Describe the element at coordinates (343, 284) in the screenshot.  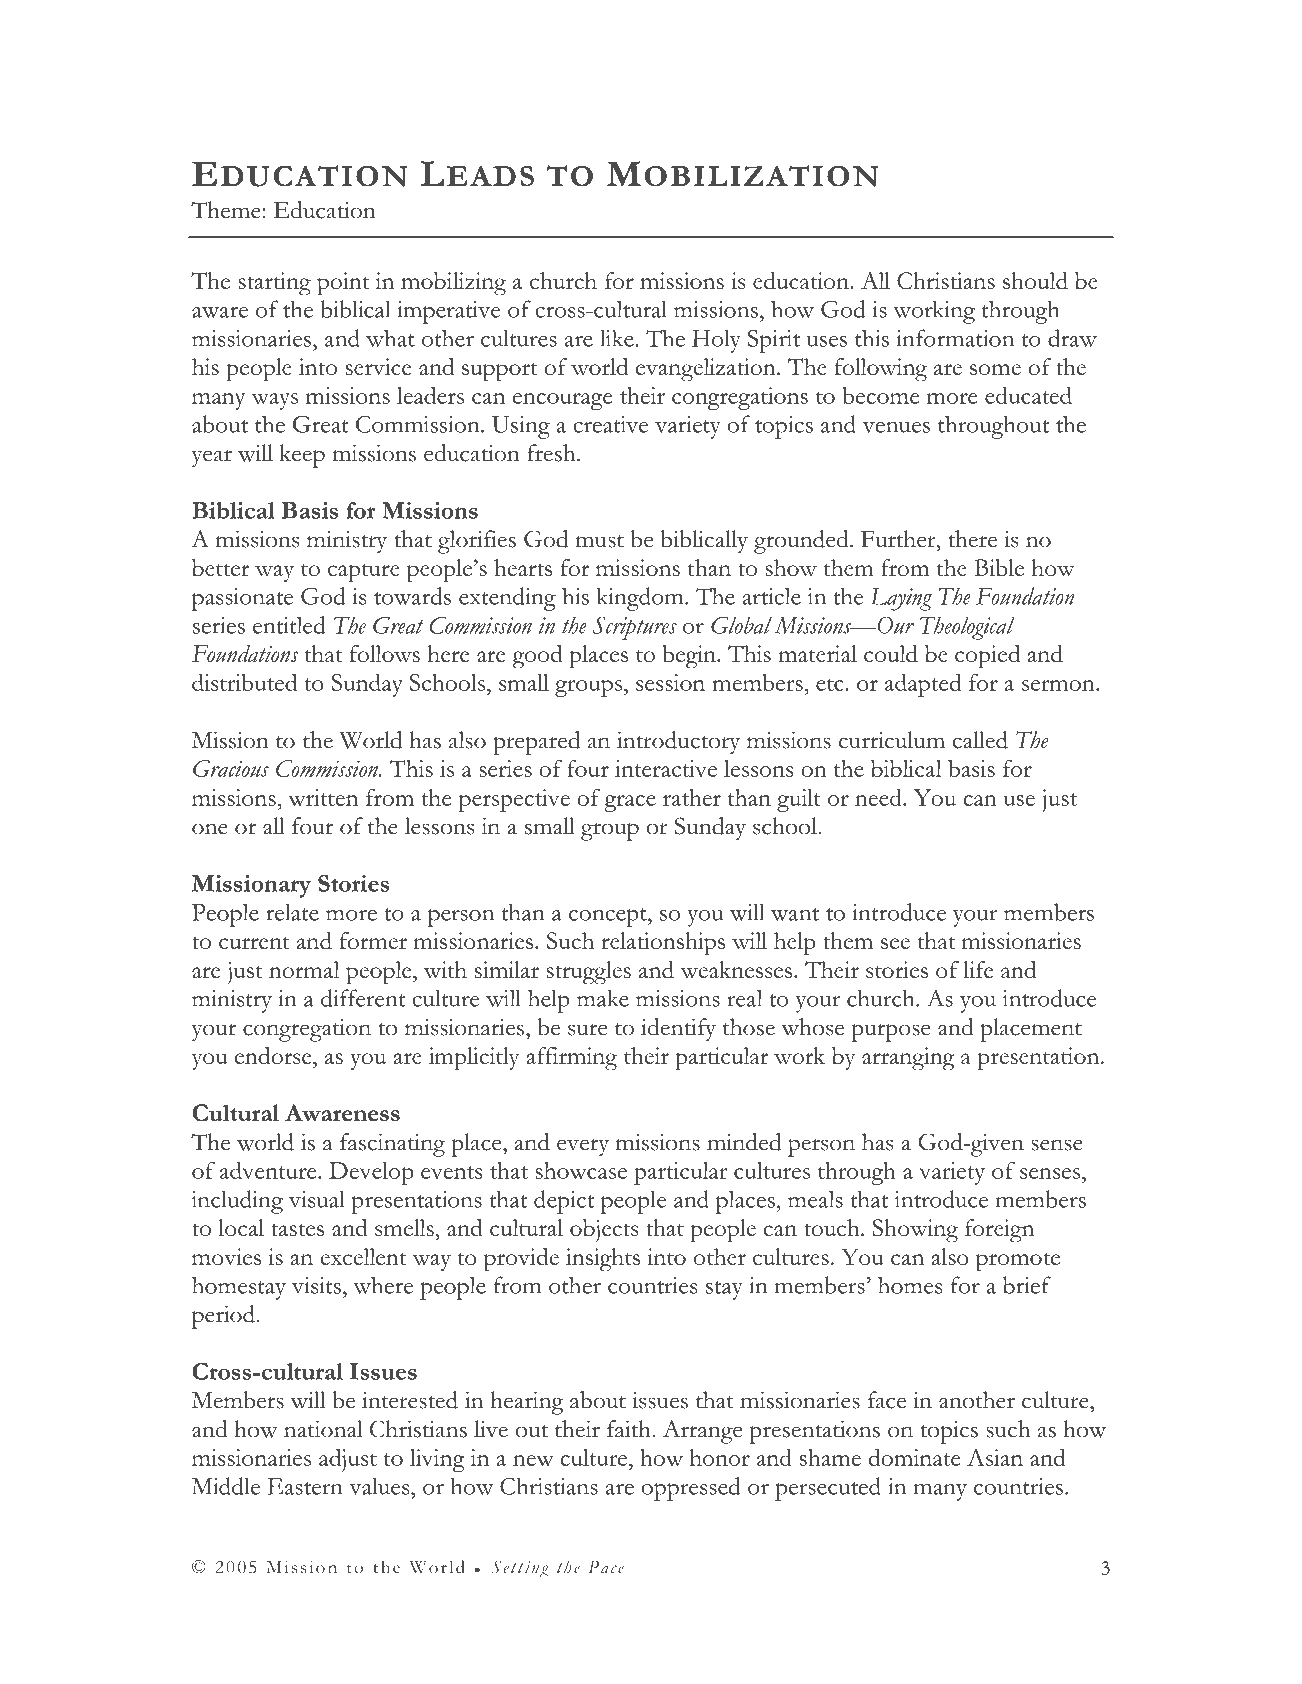
I see `point` at that location.
